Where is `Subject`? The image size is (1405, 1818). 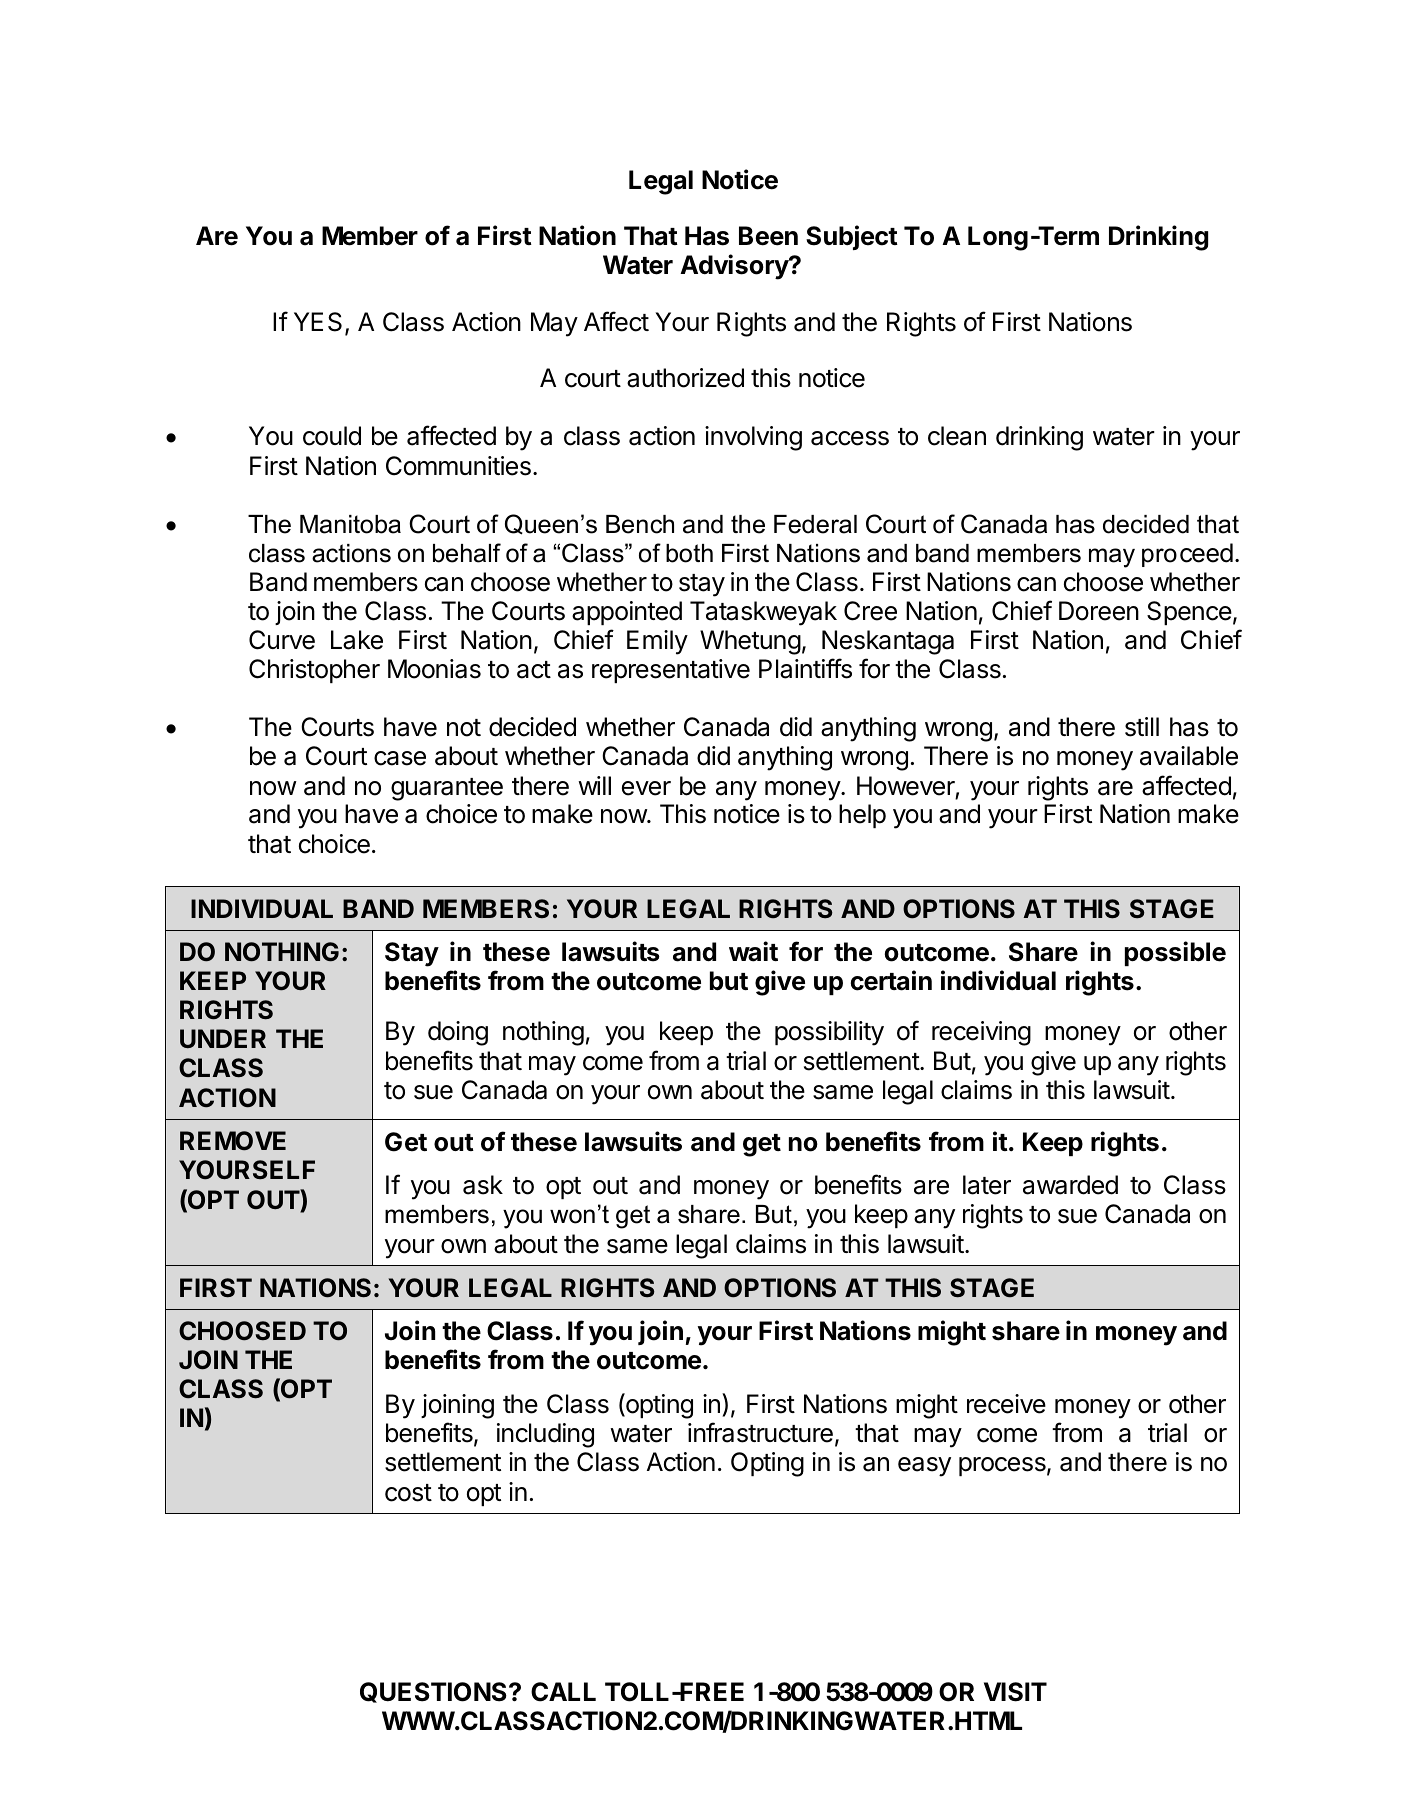
Subject is located at coordinates (852, 237).
